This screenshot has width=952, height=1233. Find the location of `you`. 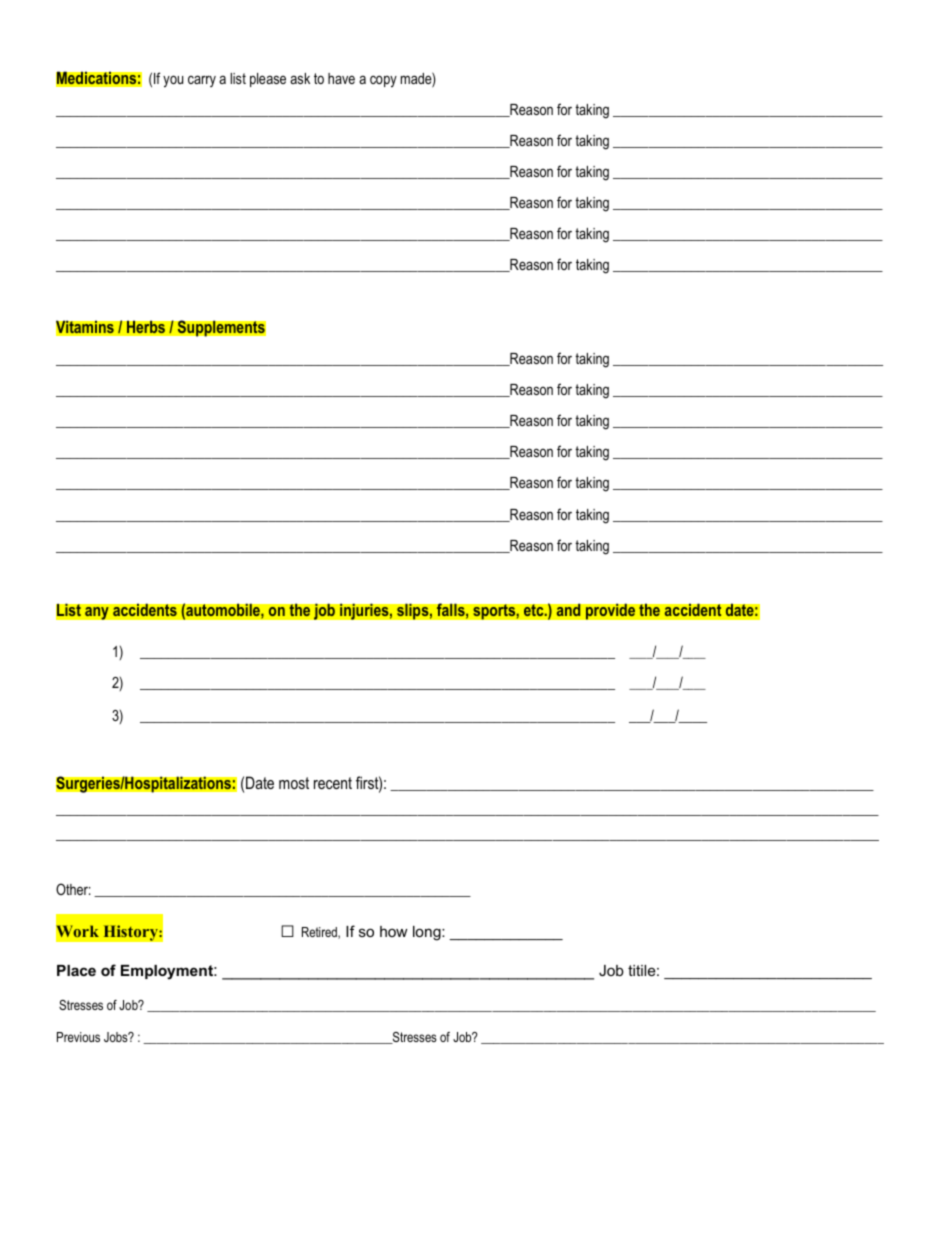

you is located at coordinates (173, 81).
